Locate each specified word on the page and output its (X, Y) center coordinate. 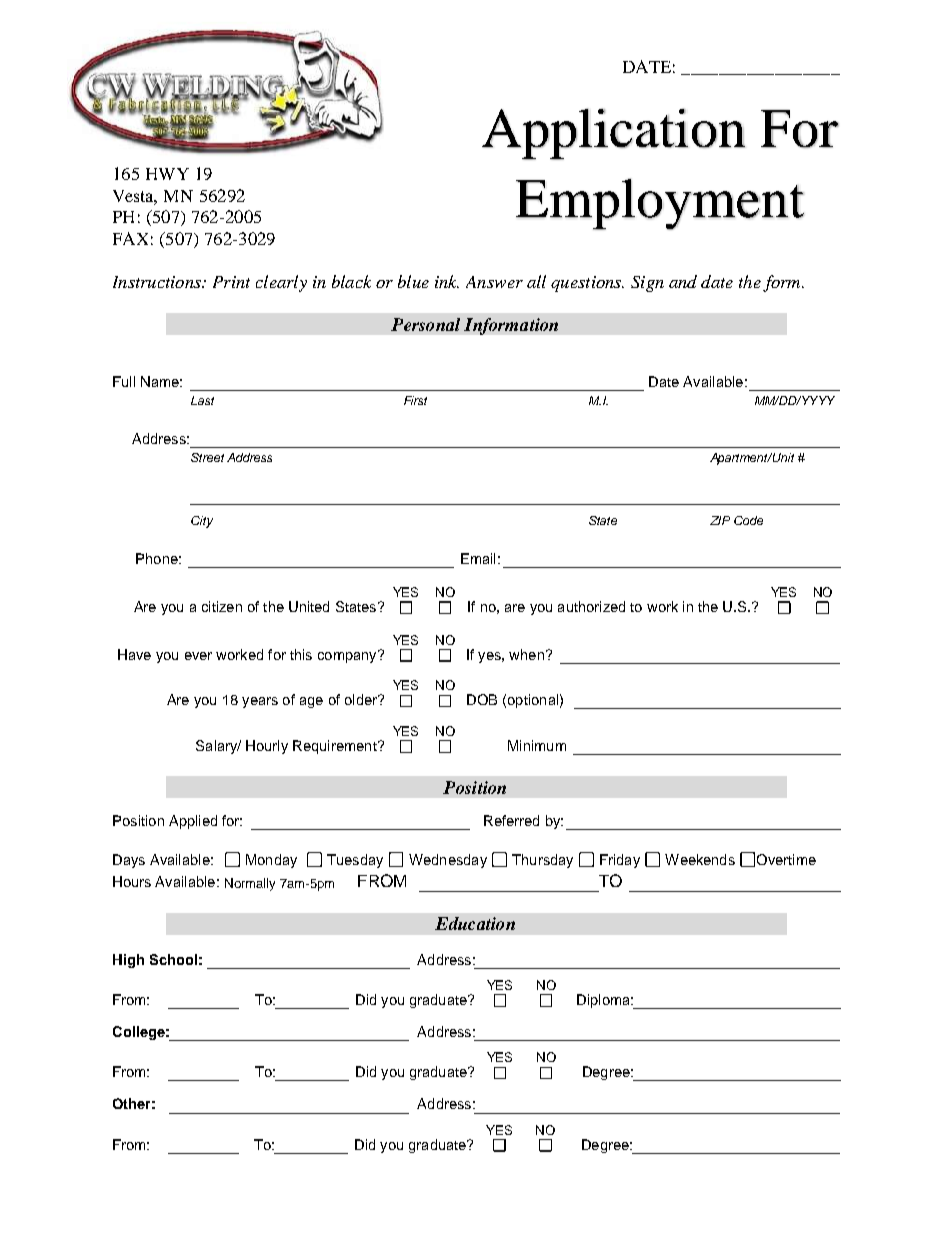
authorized (591, 606)
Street (207, 457)
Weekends (700, 859)
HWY (167, 174)
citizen (222, 606)
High (128, 961)
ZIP (720, 520)
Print (231, 282)
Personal (425, 324)
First (415, 400)
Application (613, 134)
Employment (660, 204)
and (683, 281)
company (348, 656)
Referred (511, 820)
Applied (193, 822)
